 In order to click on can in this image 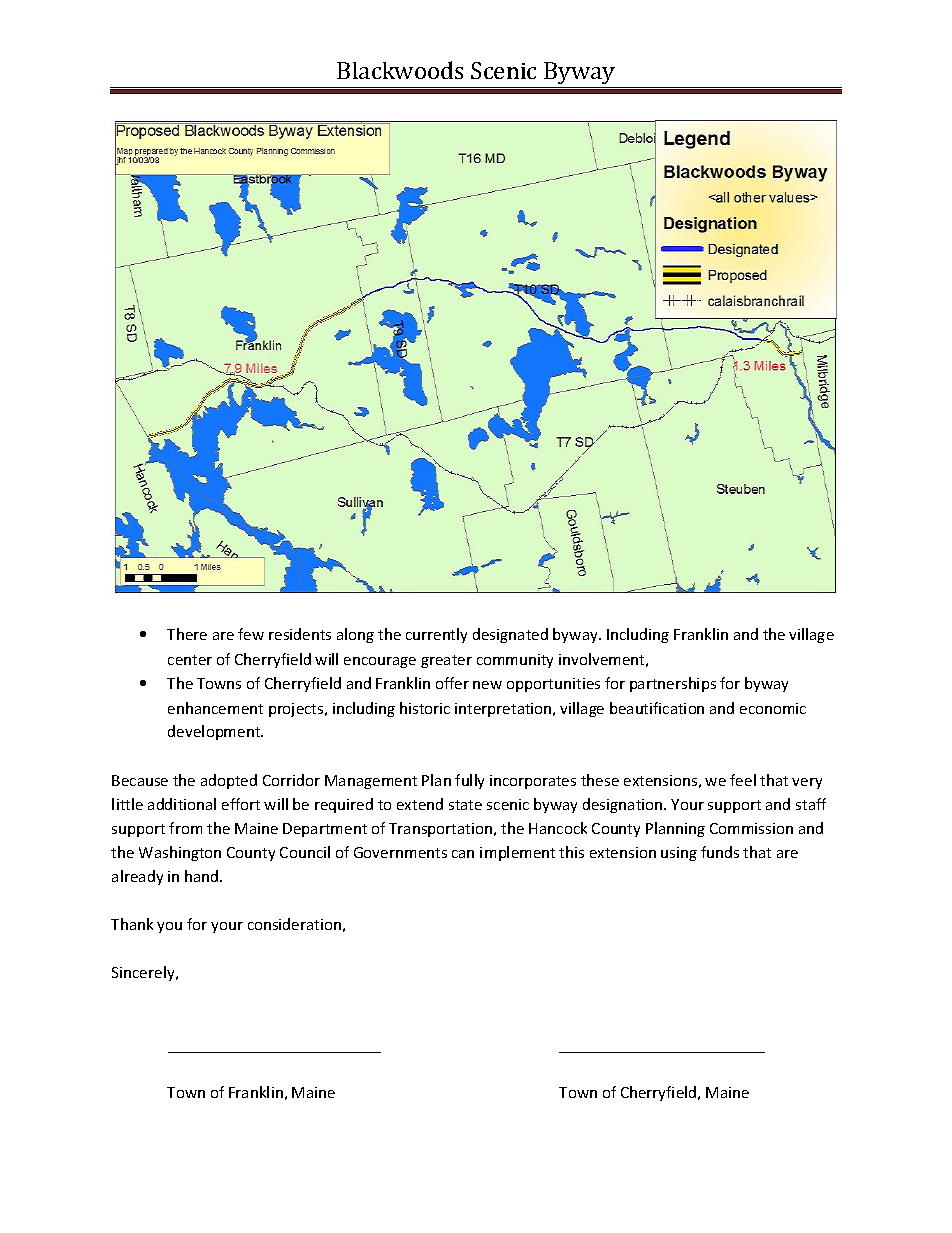, I will do `click(463, 854)`.
